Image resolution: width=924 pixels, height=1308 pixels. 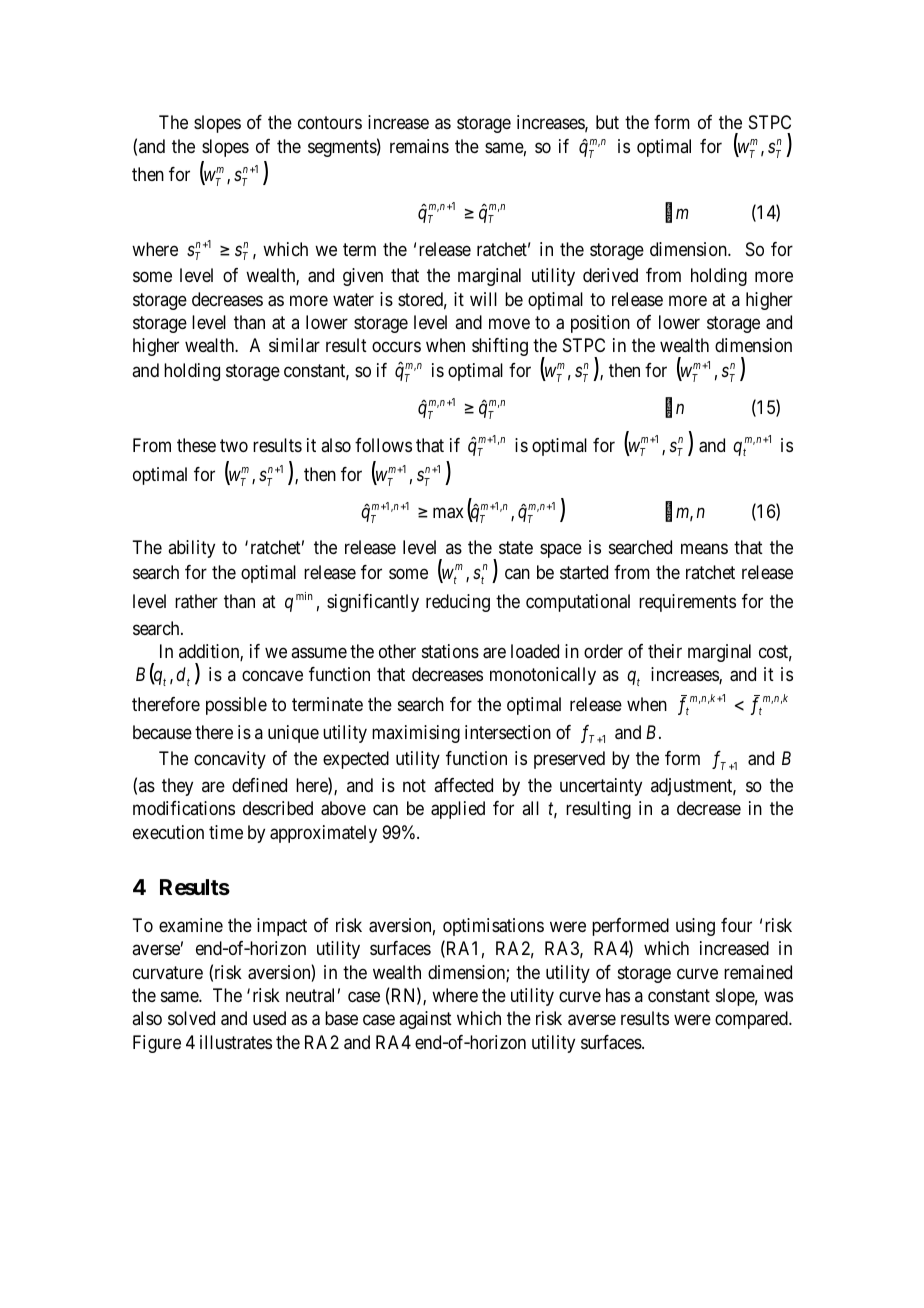 What do you see at coordinates (294, 345) in the screenshot?
I see `similar` at bounding box center [294, 345].
